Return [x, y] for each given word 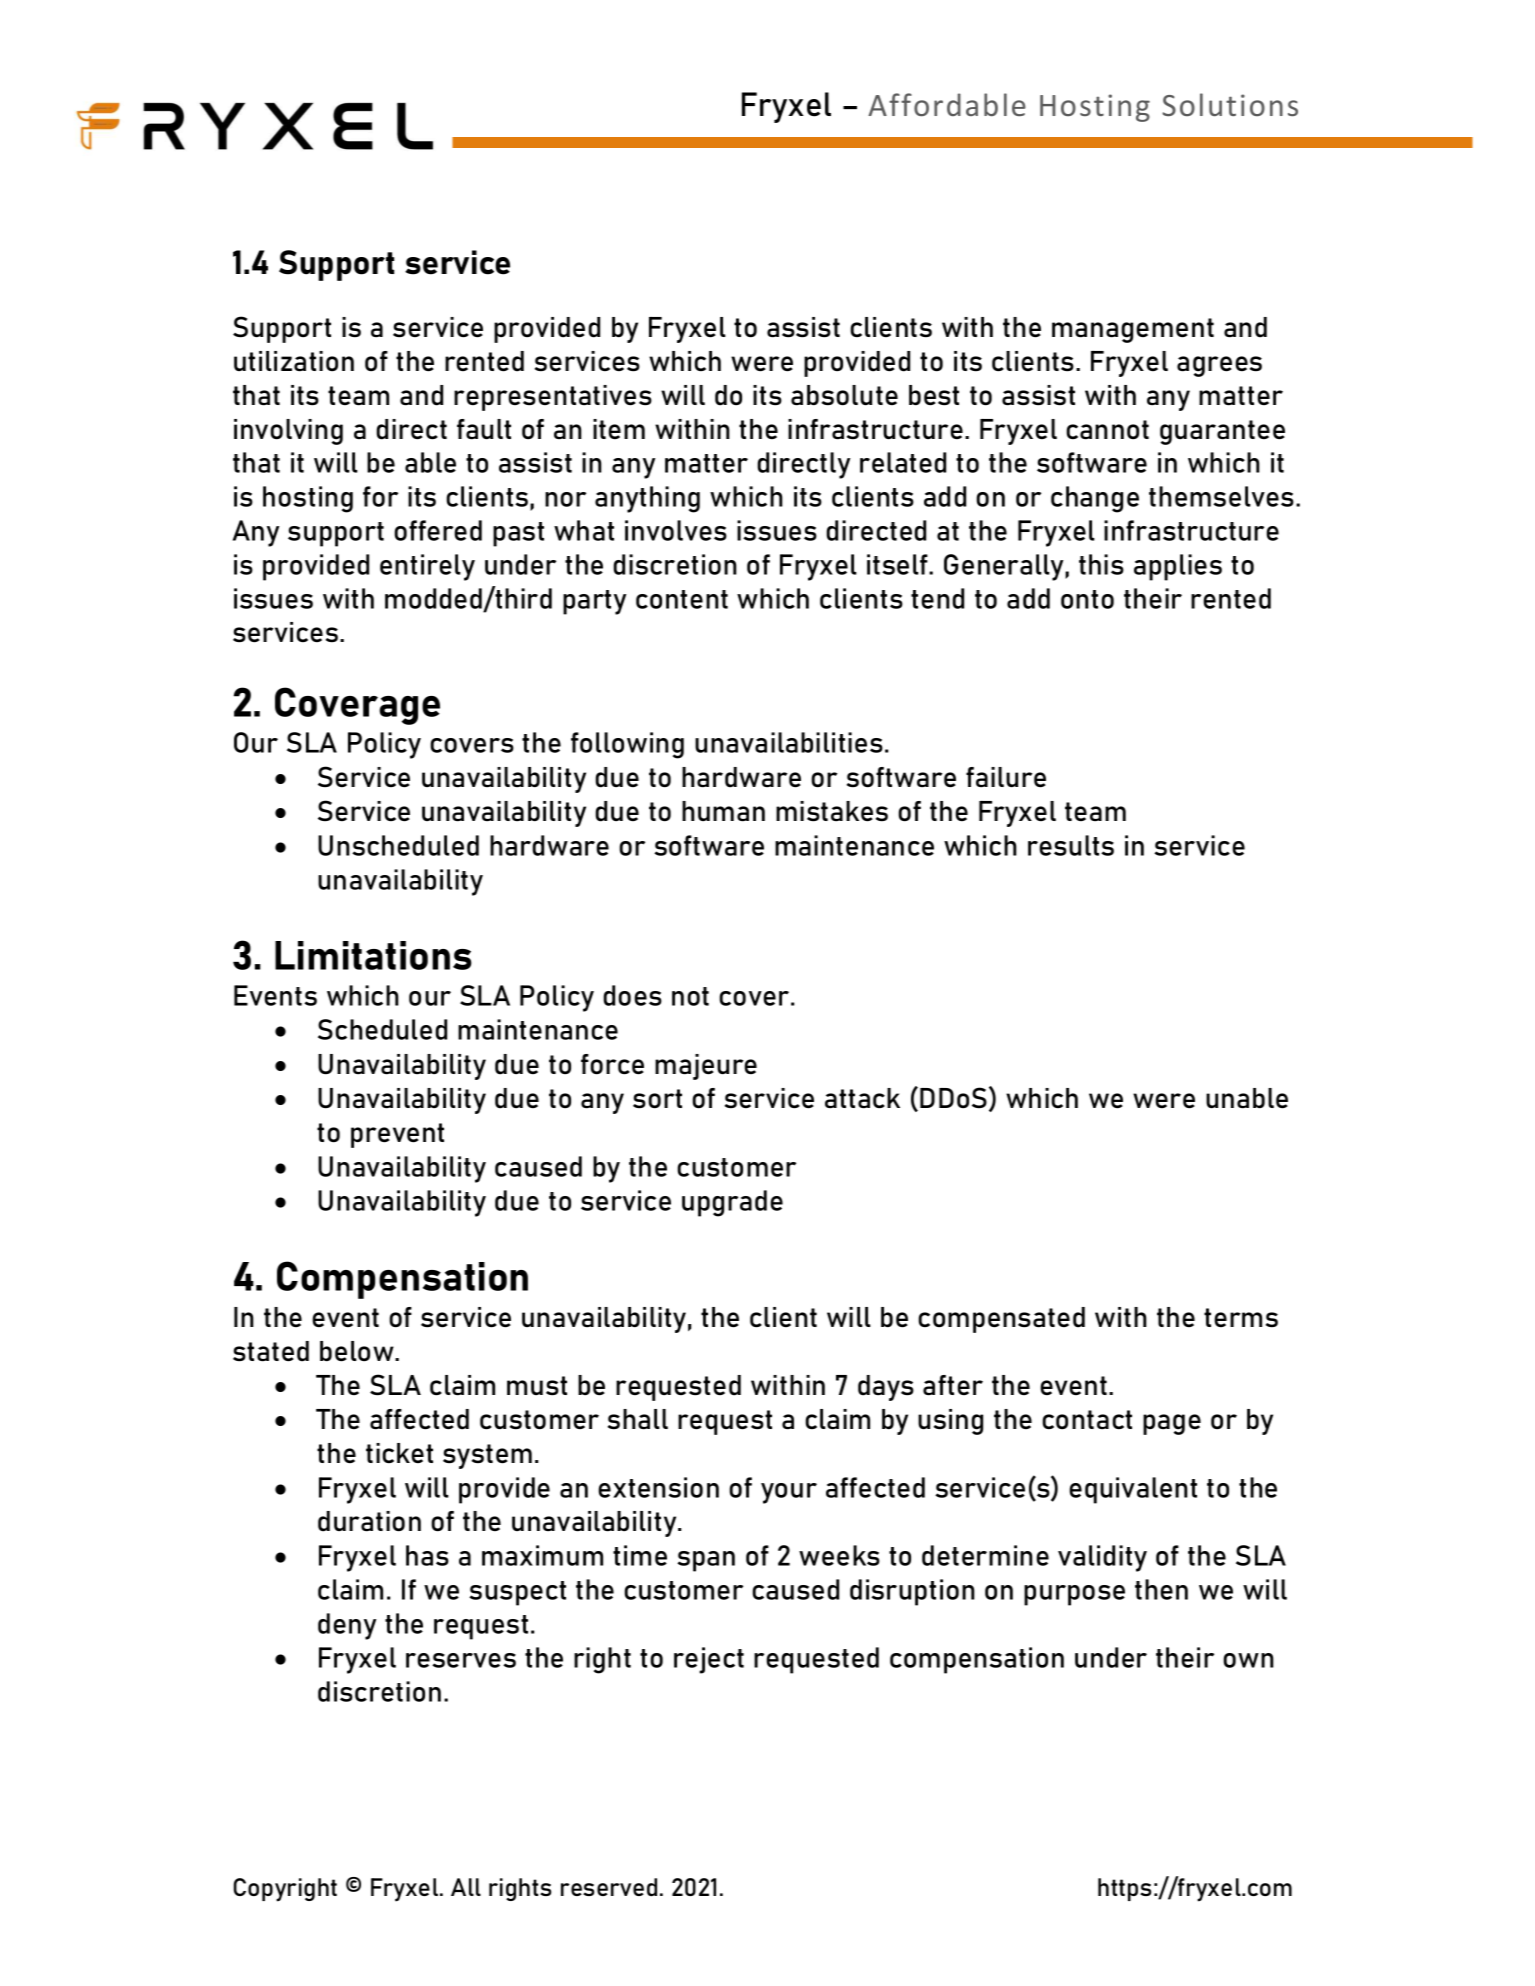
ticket [399, 1453]
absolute [844, 395]
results [1071, 845]
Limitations [373, 955]
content [682, 599]
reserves [461, 1660]
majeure [706, 1067]
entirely [427, 567]
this [1101, 564]
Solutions [1230, 104]
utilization [294, 361]
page [1172, 1424]
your [789, 1493]
